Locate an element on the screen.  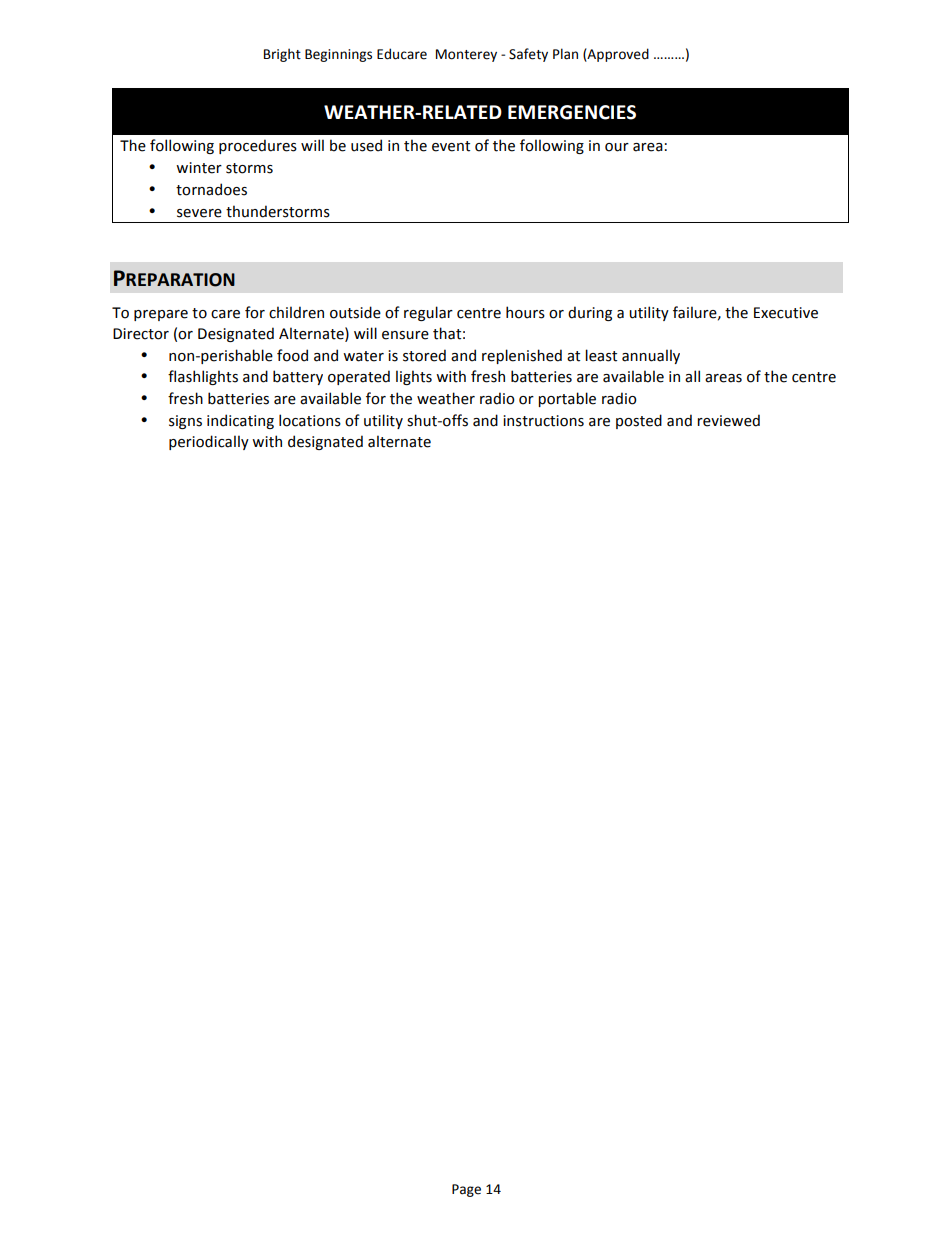
indicating is located at coordinates (240, 421).
